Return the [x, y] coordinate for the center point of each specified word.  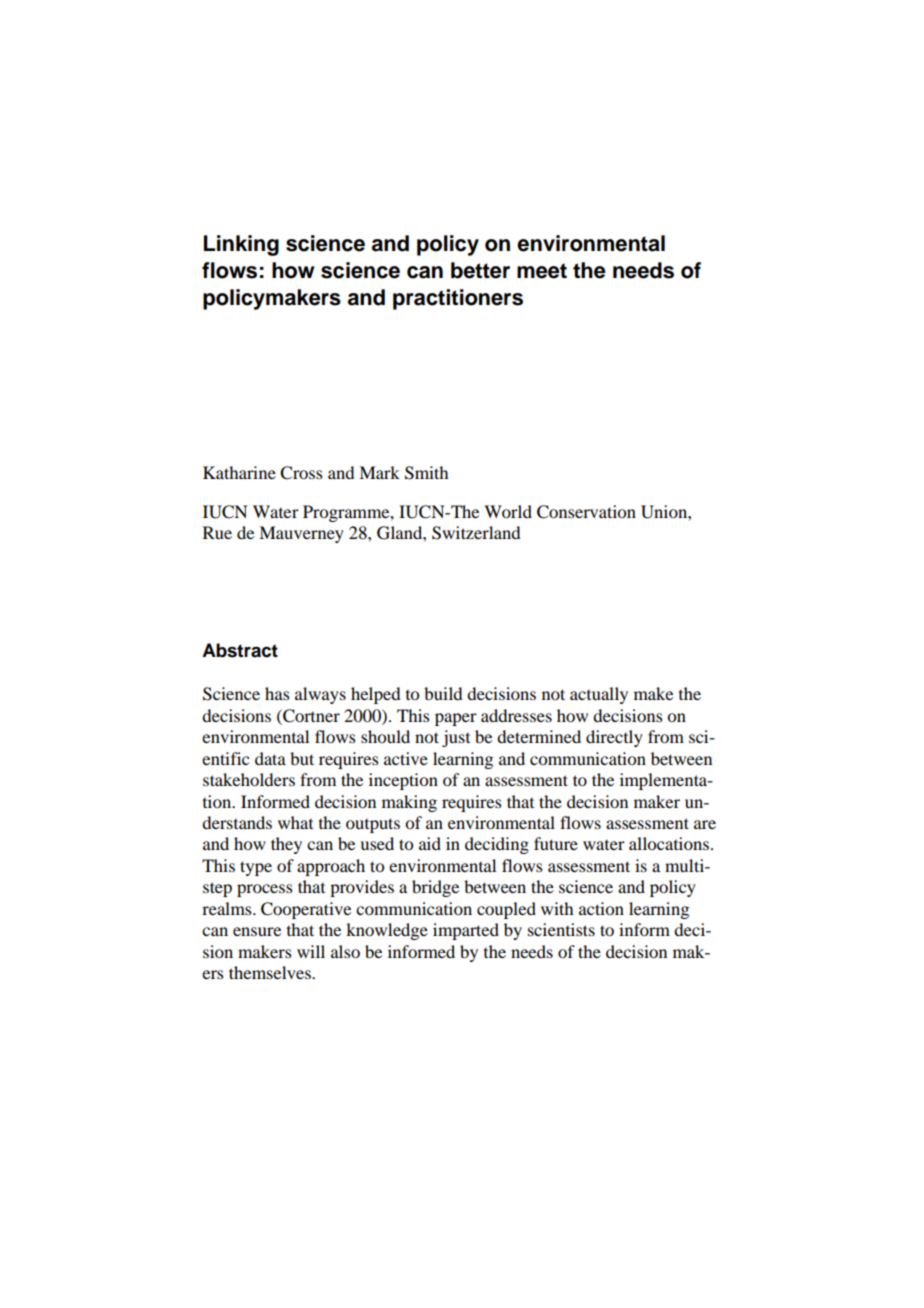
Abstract [240, 650]
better [480, 270]
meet [542, 271]
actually [599, 695]
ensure [257, 931]
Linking [241, 245]
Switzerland [476, 533]
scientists [561, 929]
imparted [466, 931]
